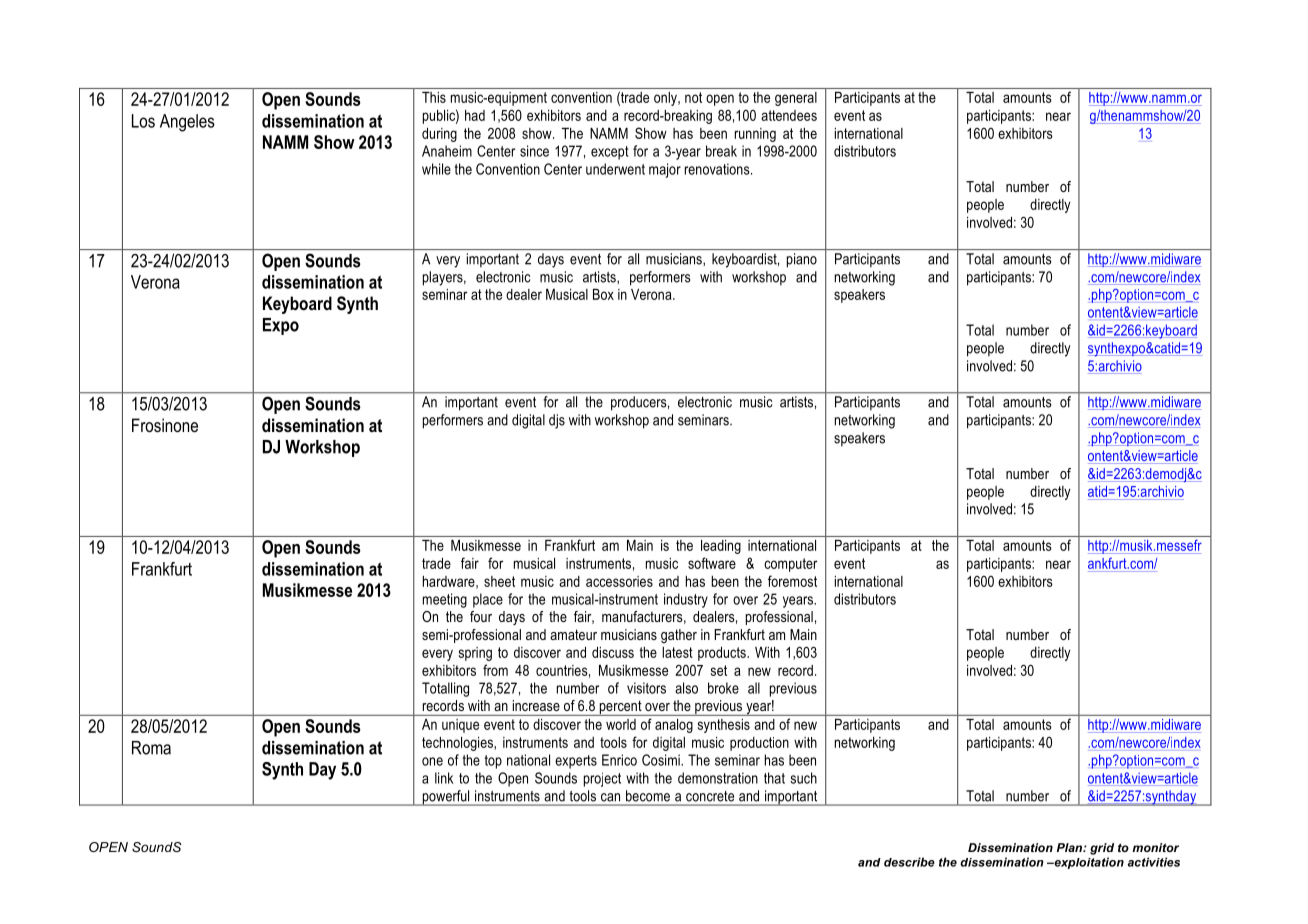 The image size is (1308, 924). Describe the element at coordinates (791, 565) in the document. I see `computer` at that location.
